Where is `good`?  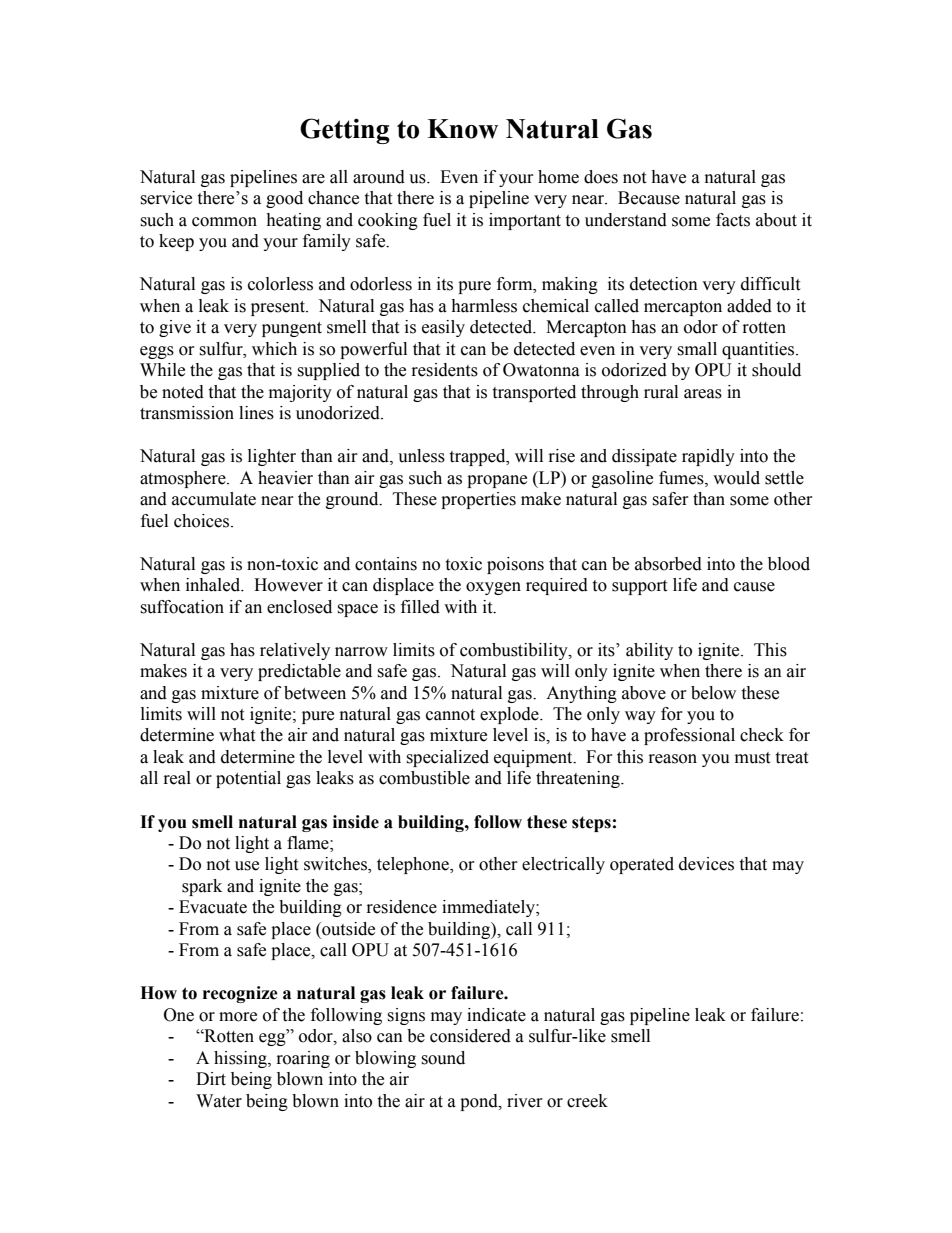 good is located at coordinates (284, 199).
